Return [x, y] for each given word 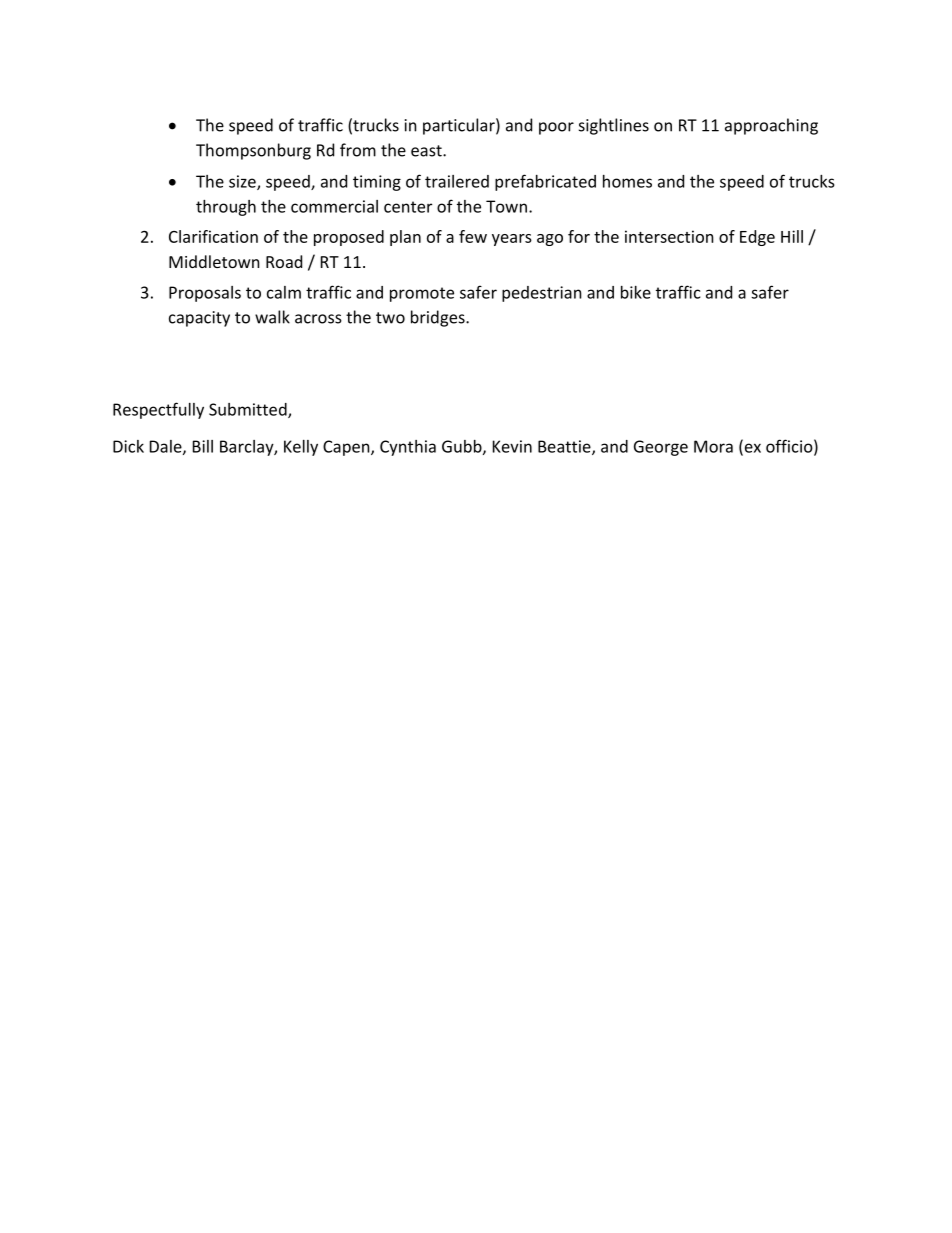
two [390, 318]
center [408, 207]
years [512, 240]
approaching [771, 126]
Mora [713, 446]
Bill [203, 446]
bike [636, 292]
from [358, 150]
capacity [199, 319]
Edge [757, 238]
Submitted [249, 410]
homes [627, 181]
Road [284, 261]
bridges [439, 318]
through [226, 208]
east [427, 151]
